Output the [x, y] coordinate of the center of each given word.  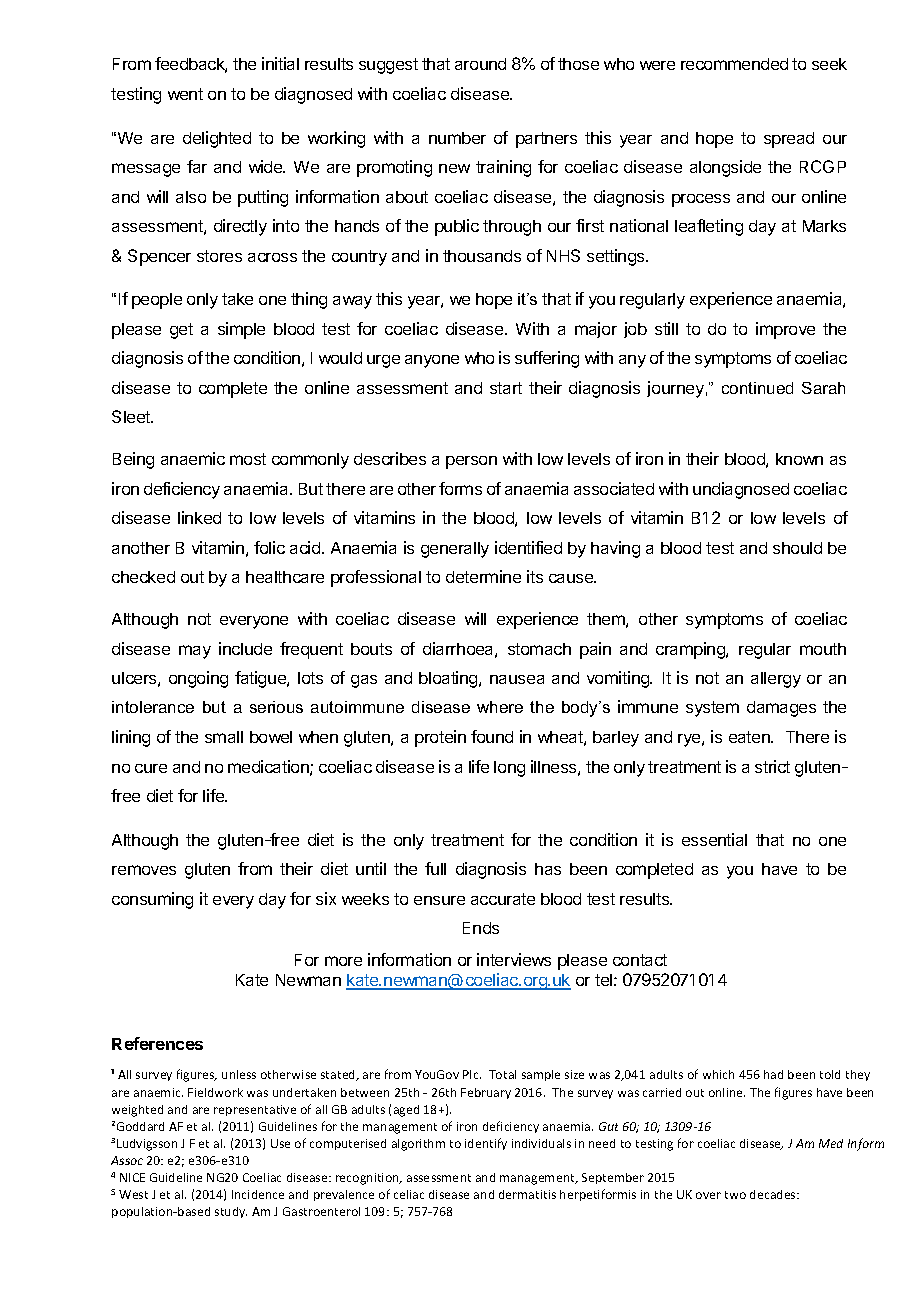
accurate [503, 899]
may [195, 652]
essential [714, 839]
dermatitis [527, 1194]
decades [774, 1194]
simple [241, 330]
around [480, 64]
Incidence [258, 1194]
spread [789, 140]
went [185, 94]
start [506, 388]
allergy [776, 680]
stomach [539, 649]
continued [757, 388]
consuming [152, 900]
